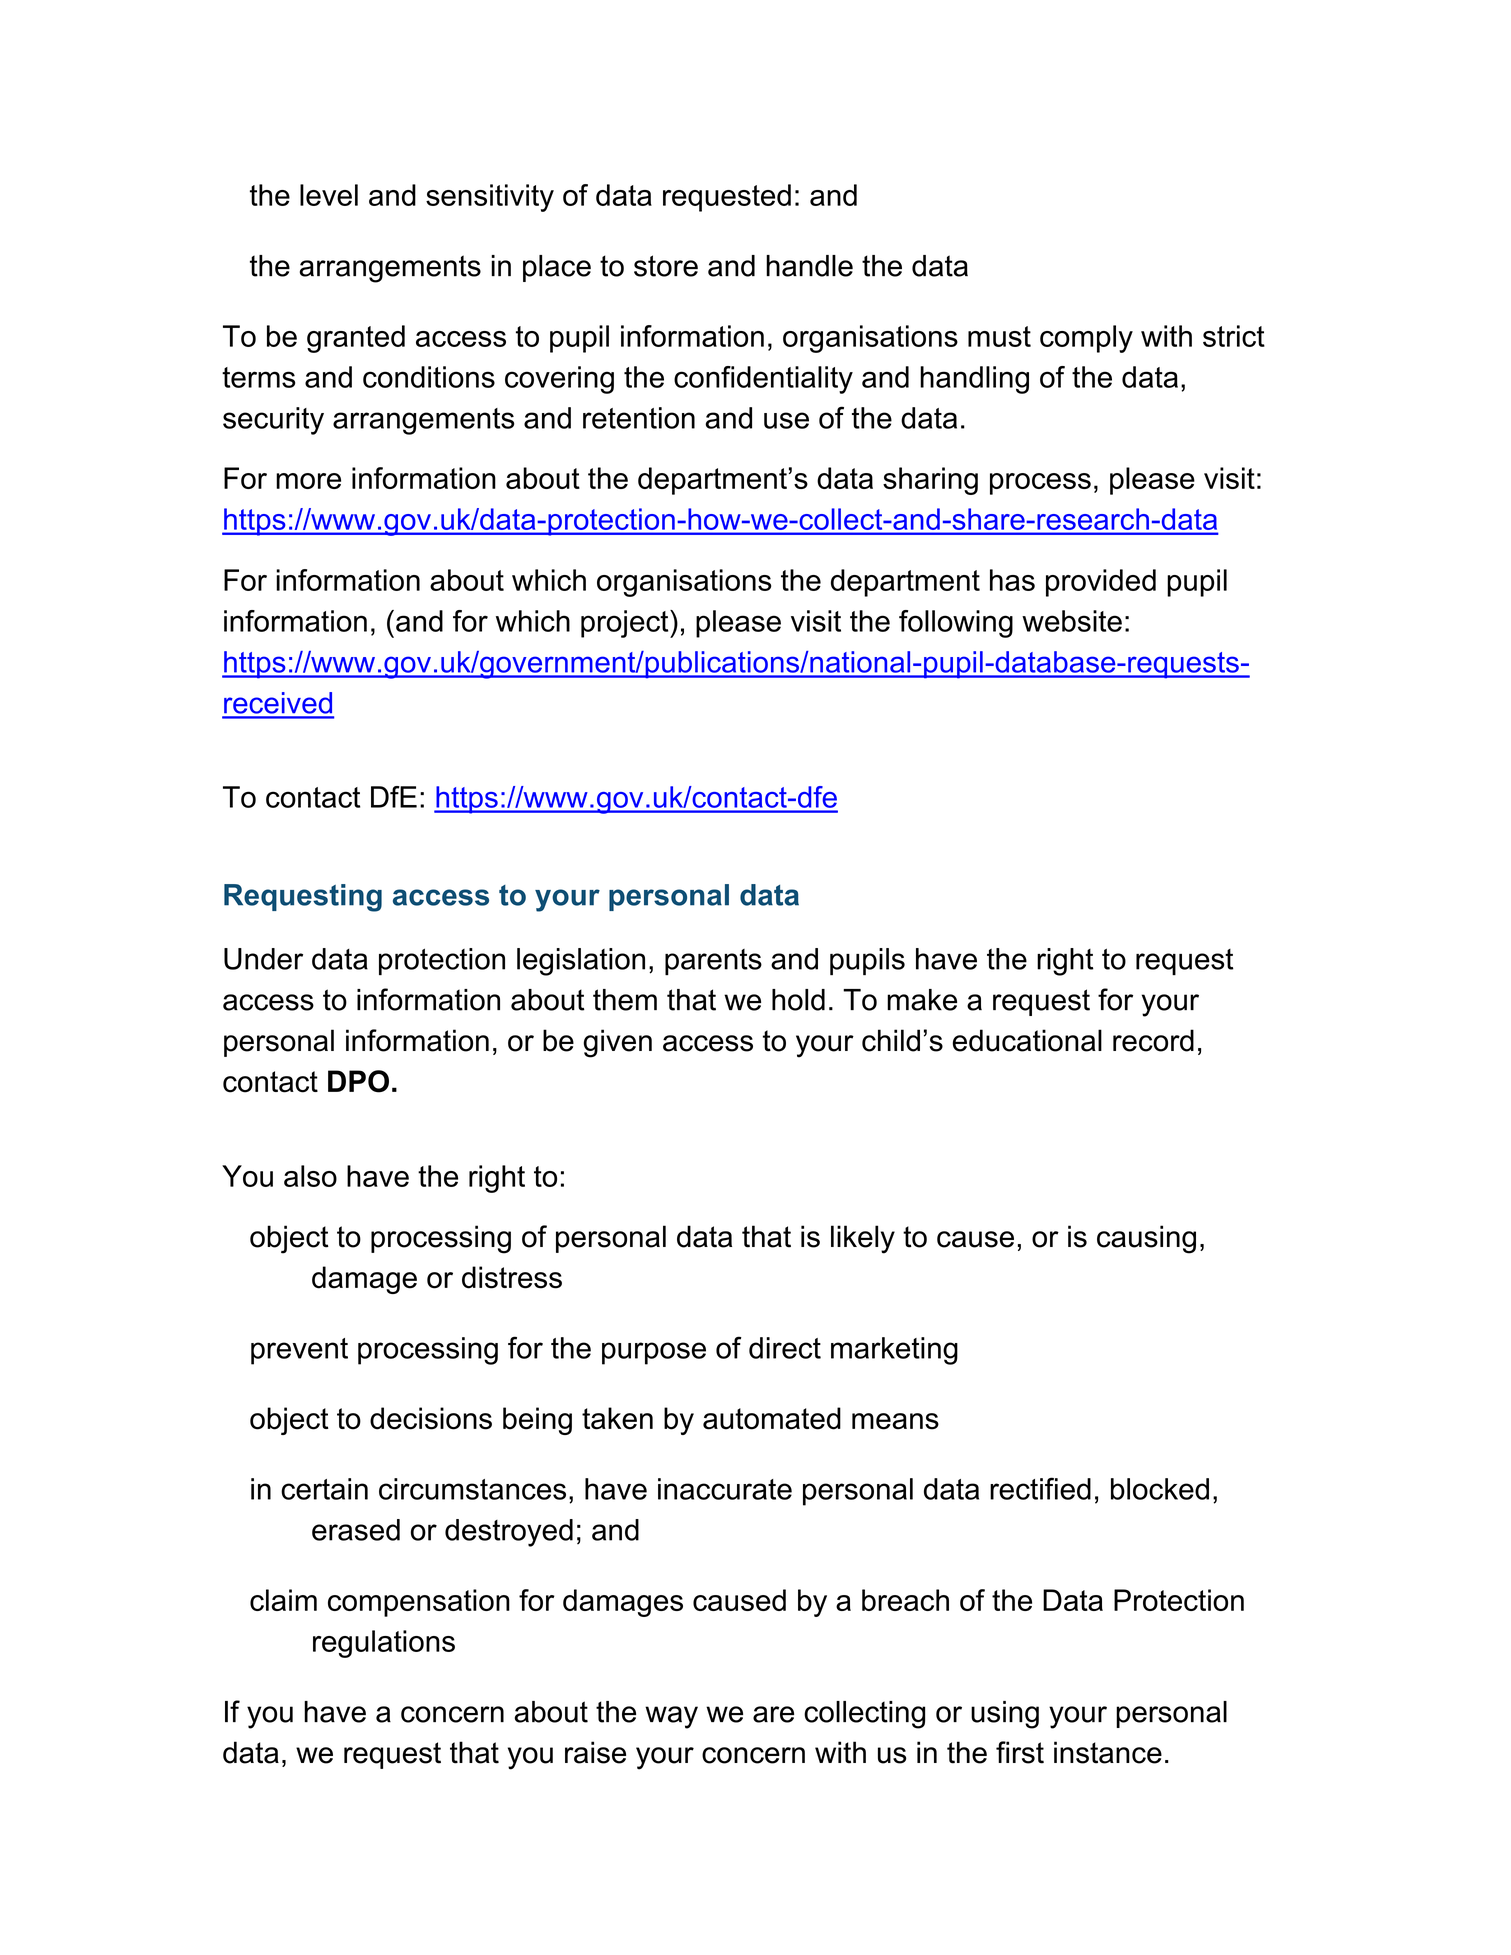 Image resolution: width=1511 pixels, height=1955 pixels. I want to click on level, so click(329, 195).
